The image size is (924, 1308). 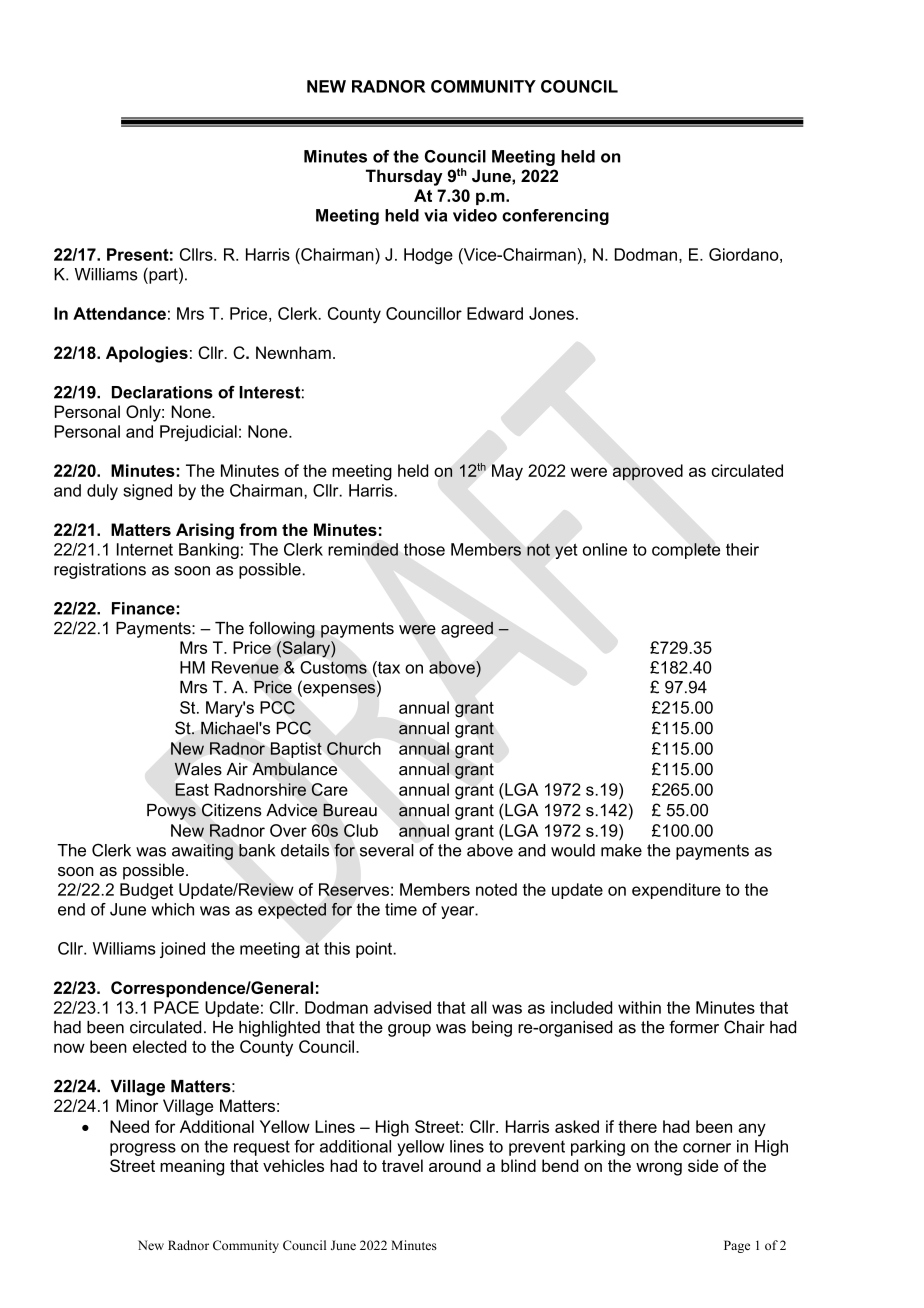 I want to click on Attendance, so click(x=119, y=313).
